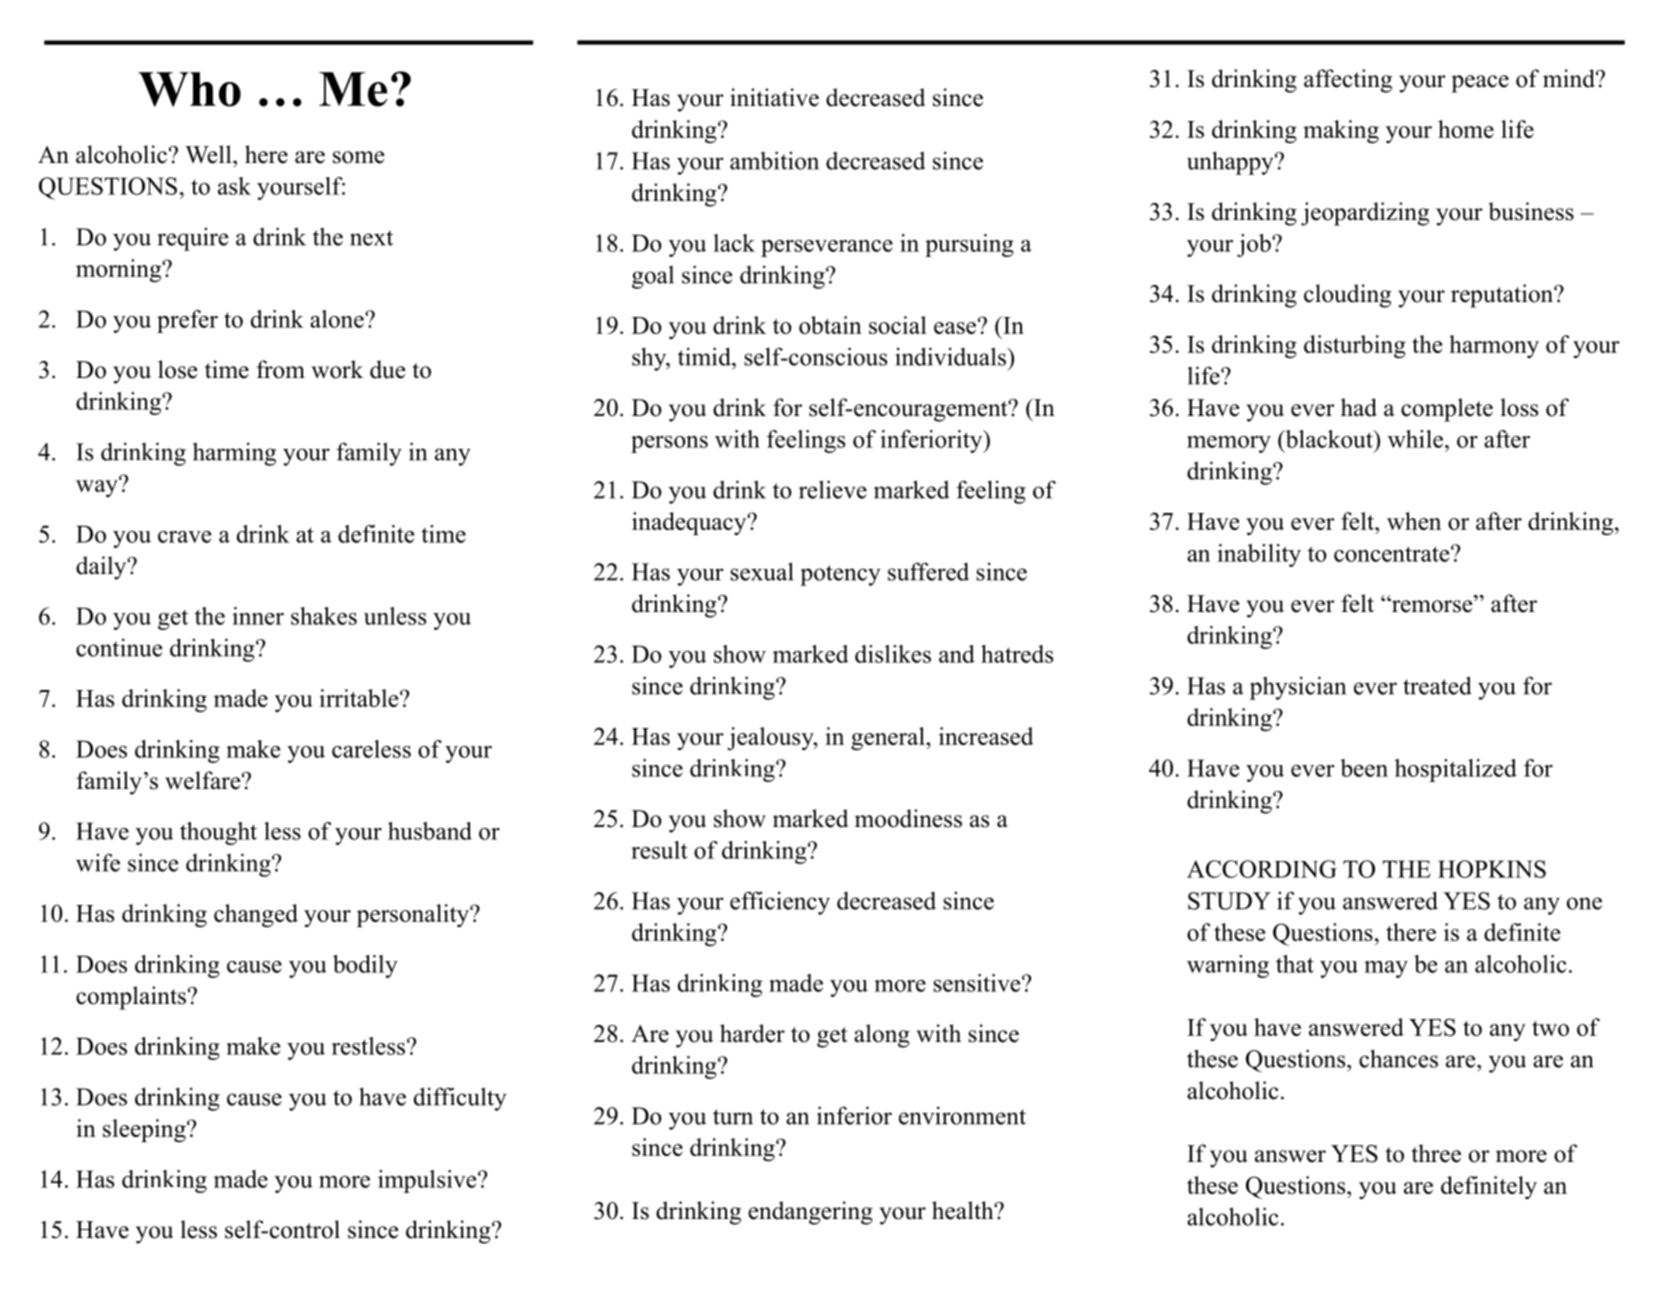 This screenshot has height=1290, width=1669. Describe the element at coordinates (774, 97) in the screenshot. I see `initiative` at that location.
